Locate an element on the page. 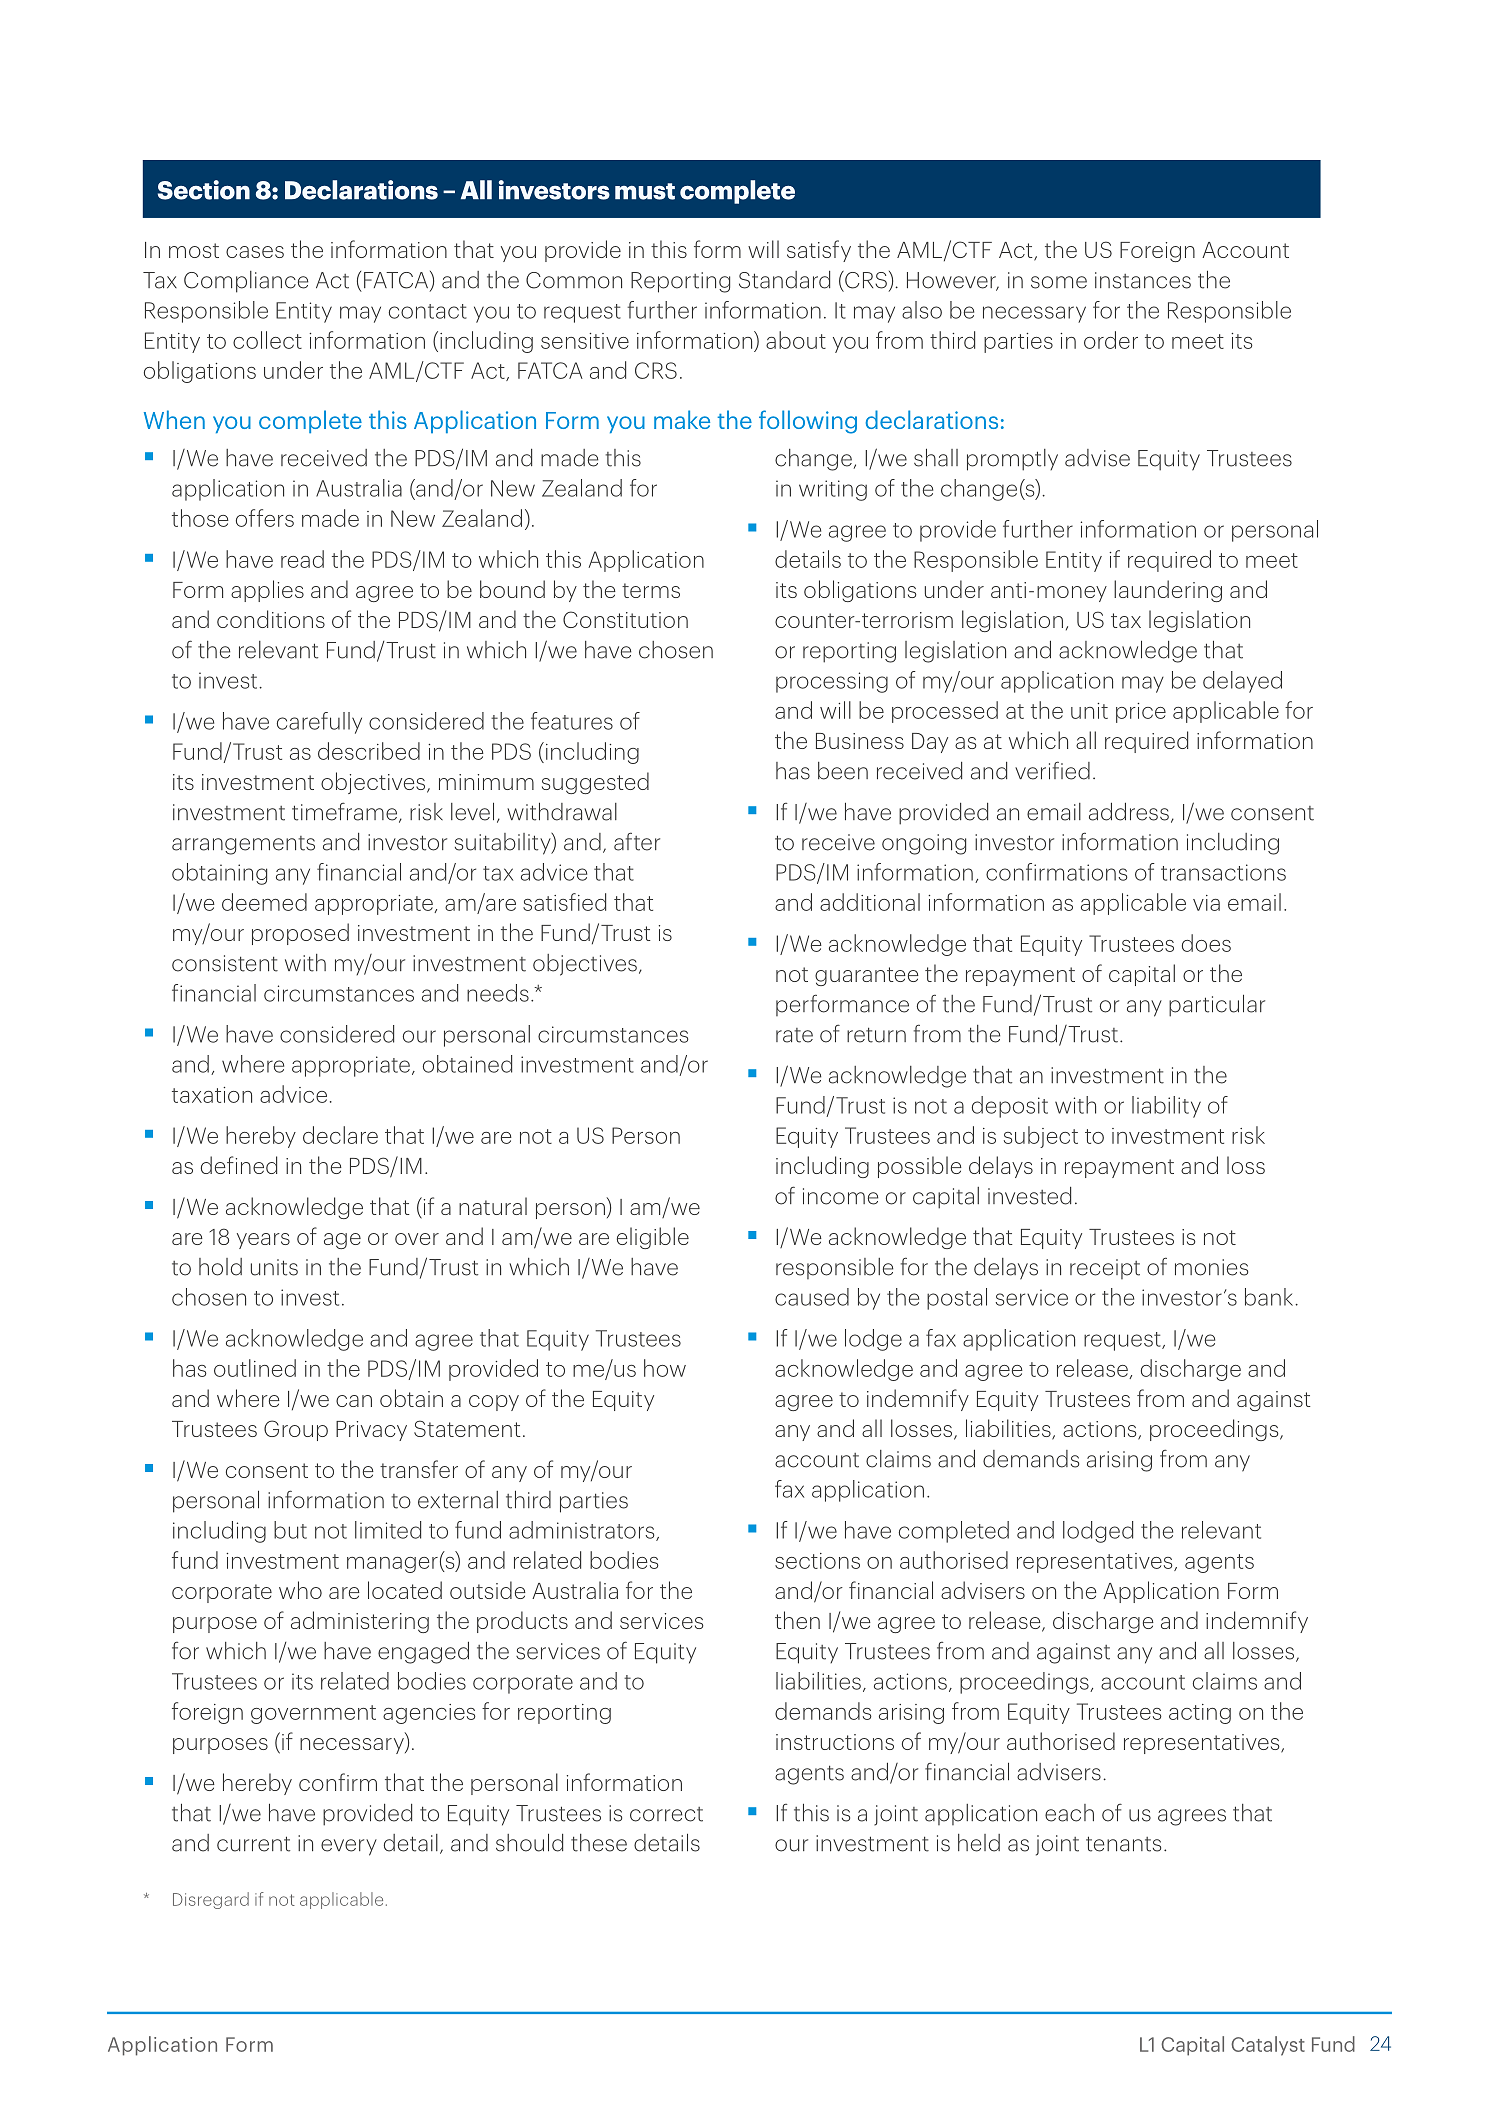 The image size is (1499, 2120). income is located at coordinates (840, 1196).
